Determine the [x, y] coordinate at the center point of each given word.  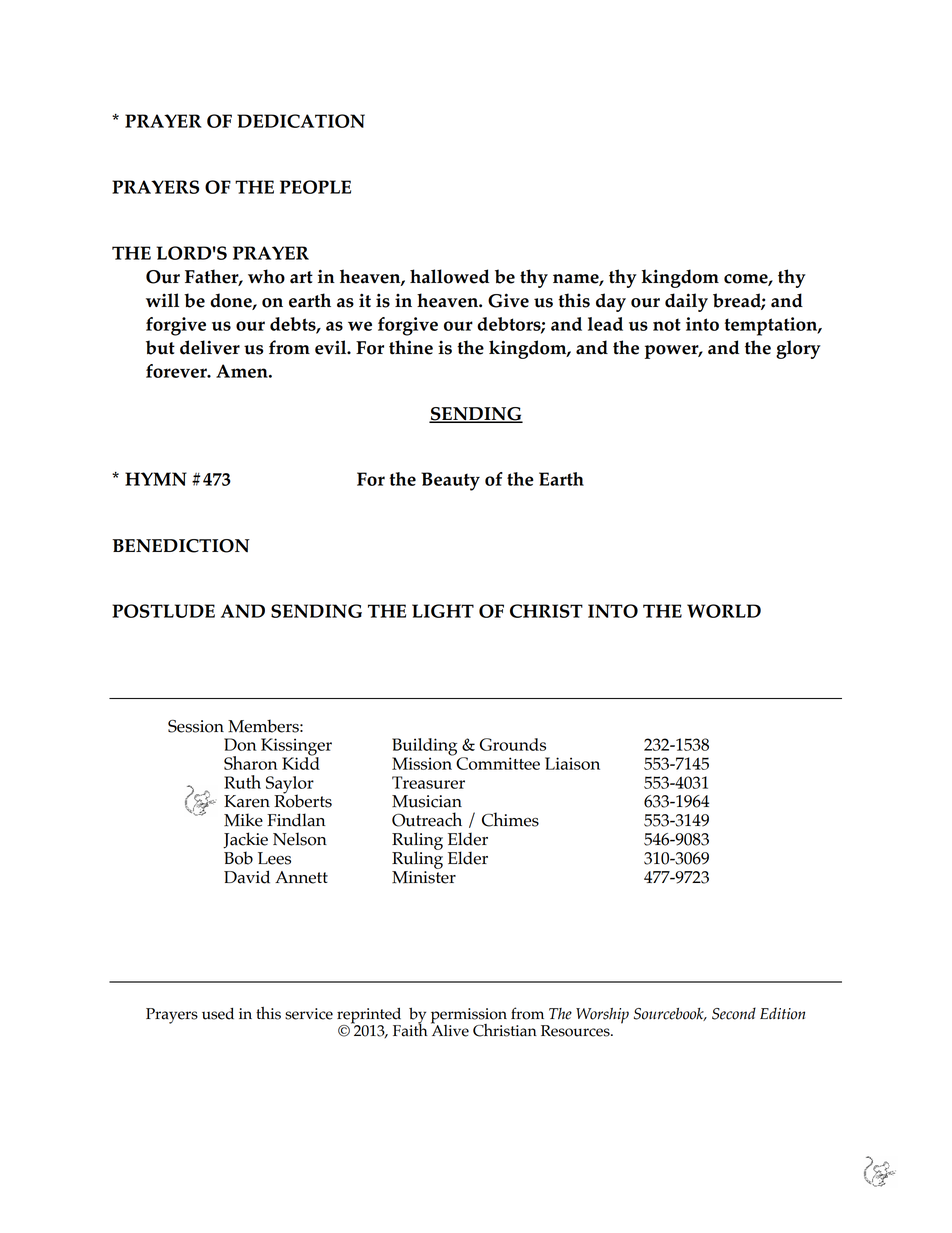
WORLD [724, 611]
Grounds [513, 744]
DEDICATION [301, 121]
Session [196, 726]
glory [798, 349]
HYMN [156, 479]
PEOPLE [315, 187]
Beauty [450, 481]
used [218, 1014]
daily [686, 302]
